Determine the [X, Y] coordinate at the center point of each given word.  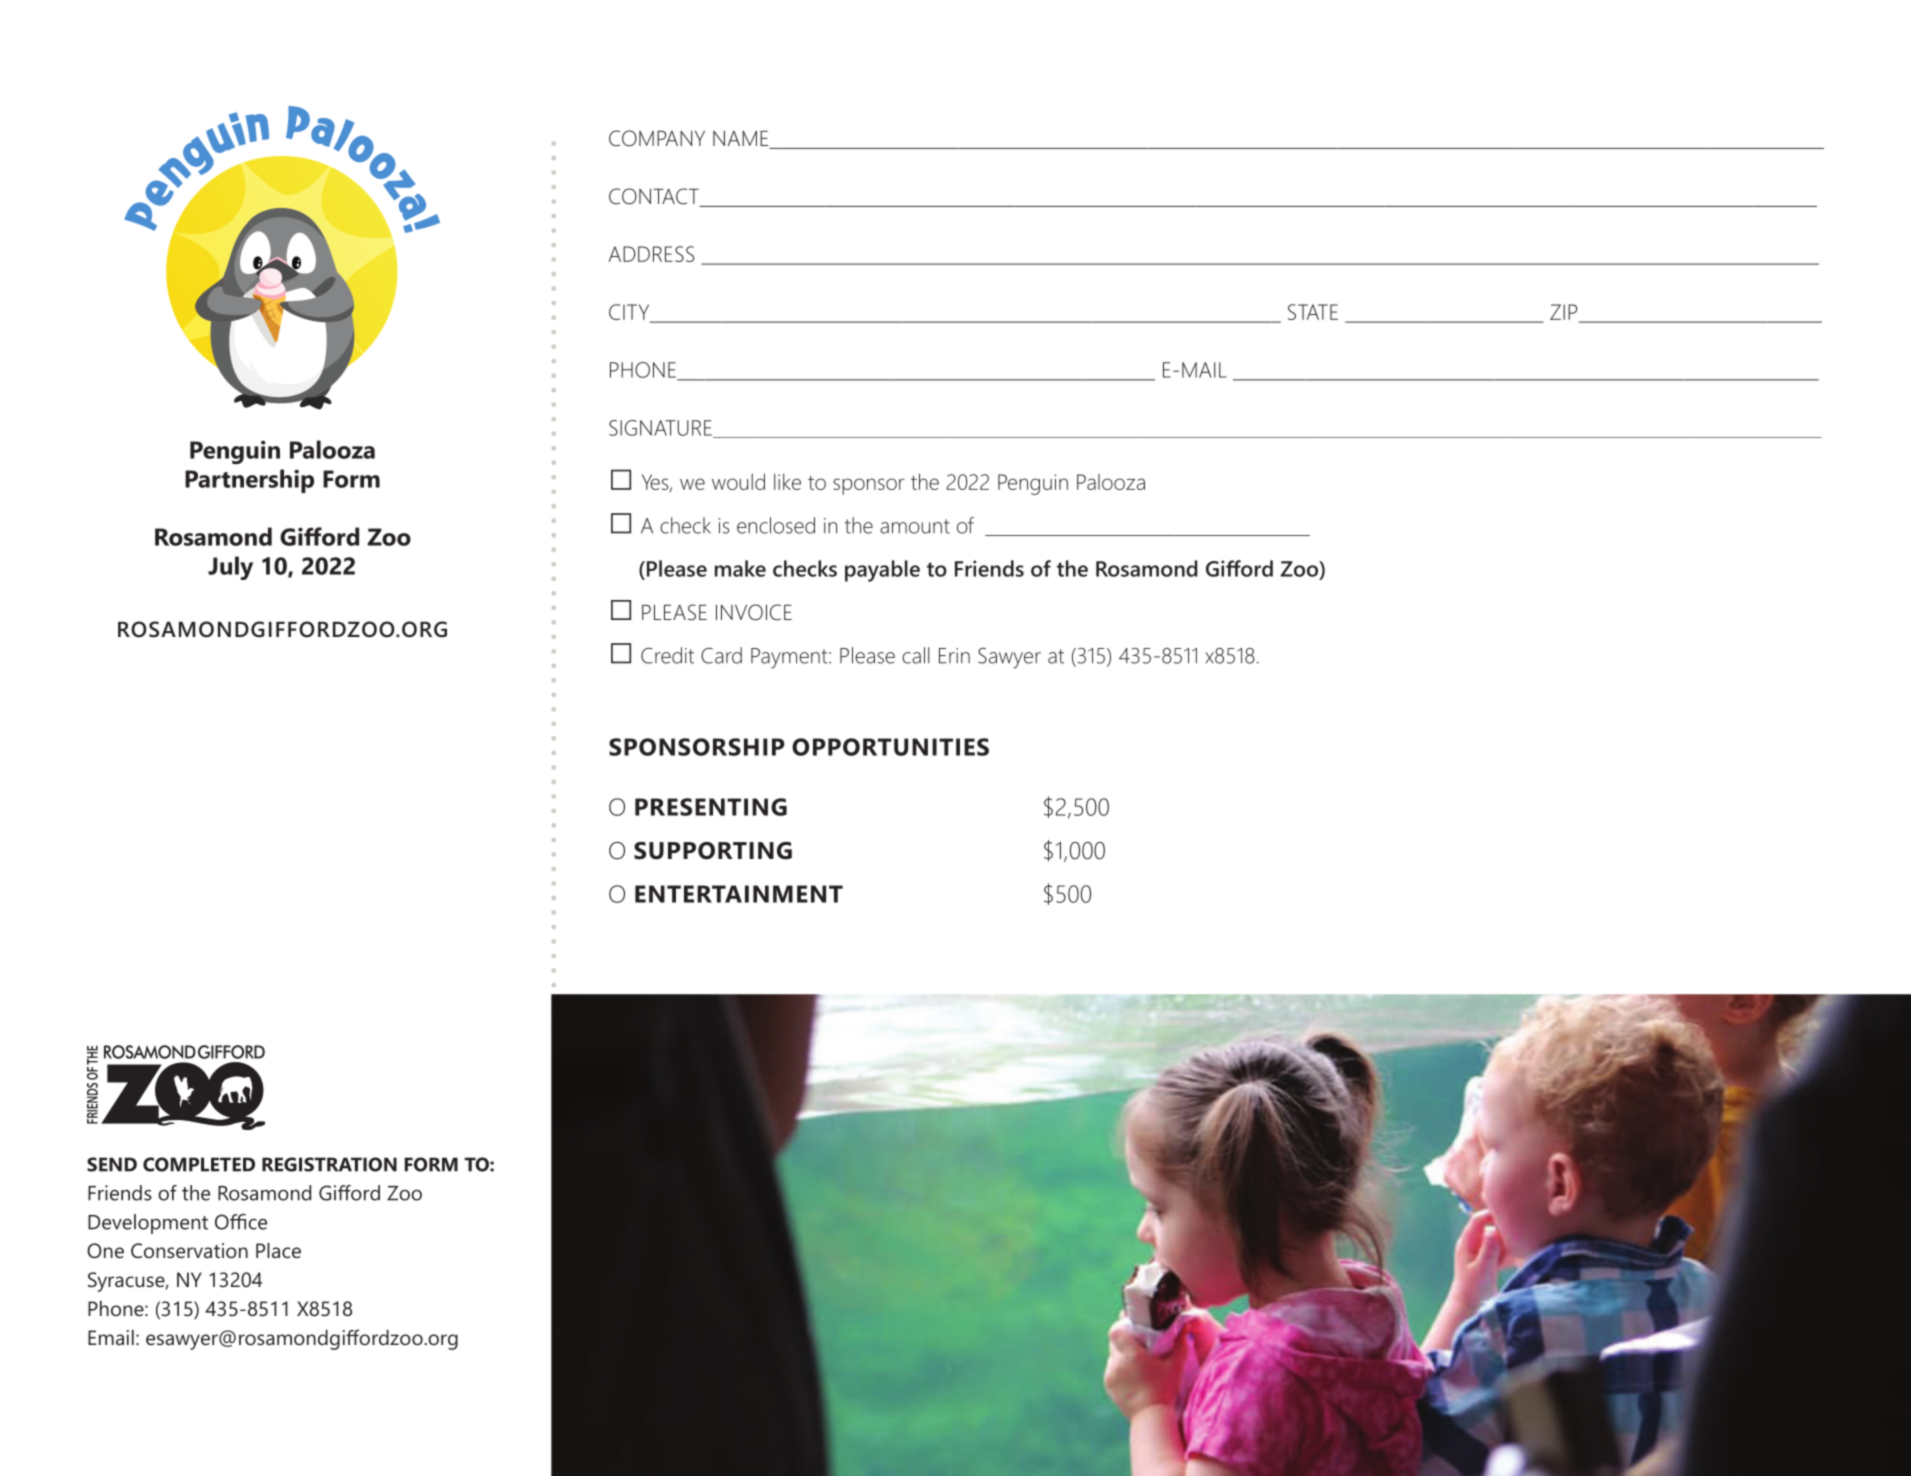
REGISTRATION [329, 1164]
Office [241, 1222]
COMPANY [657, 138]
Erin [954, 656]
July [230, 568]
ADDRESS [651, 254]
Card [721, 655]
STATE [1313, 312]
